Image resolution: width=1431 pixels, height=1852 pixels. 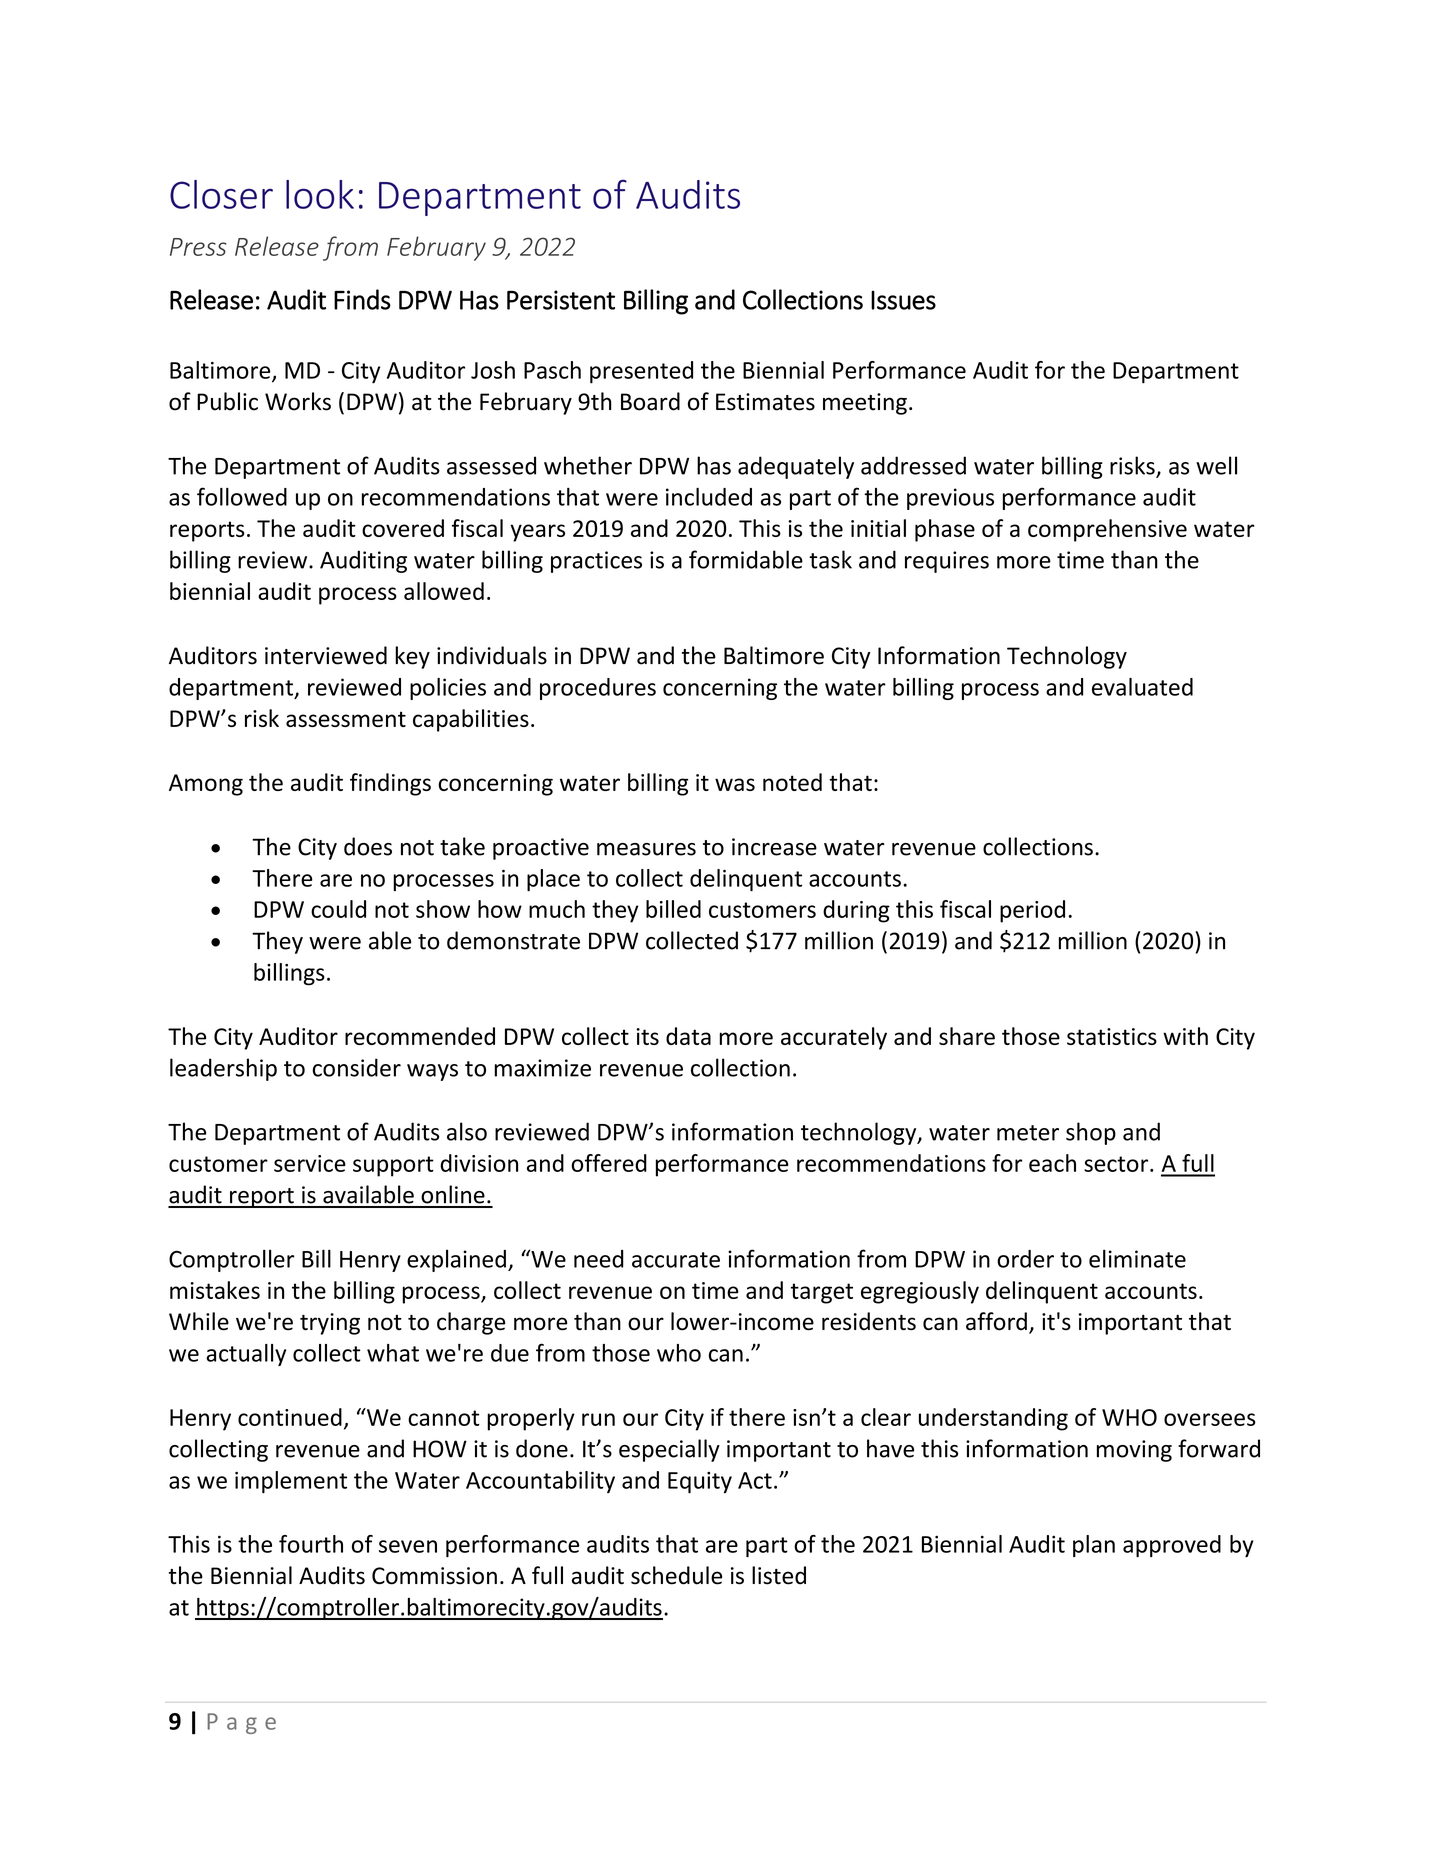 What do you see at coordinates (326, 655) in the page?
I see `interviewed` at bounding box center [326, 655].
